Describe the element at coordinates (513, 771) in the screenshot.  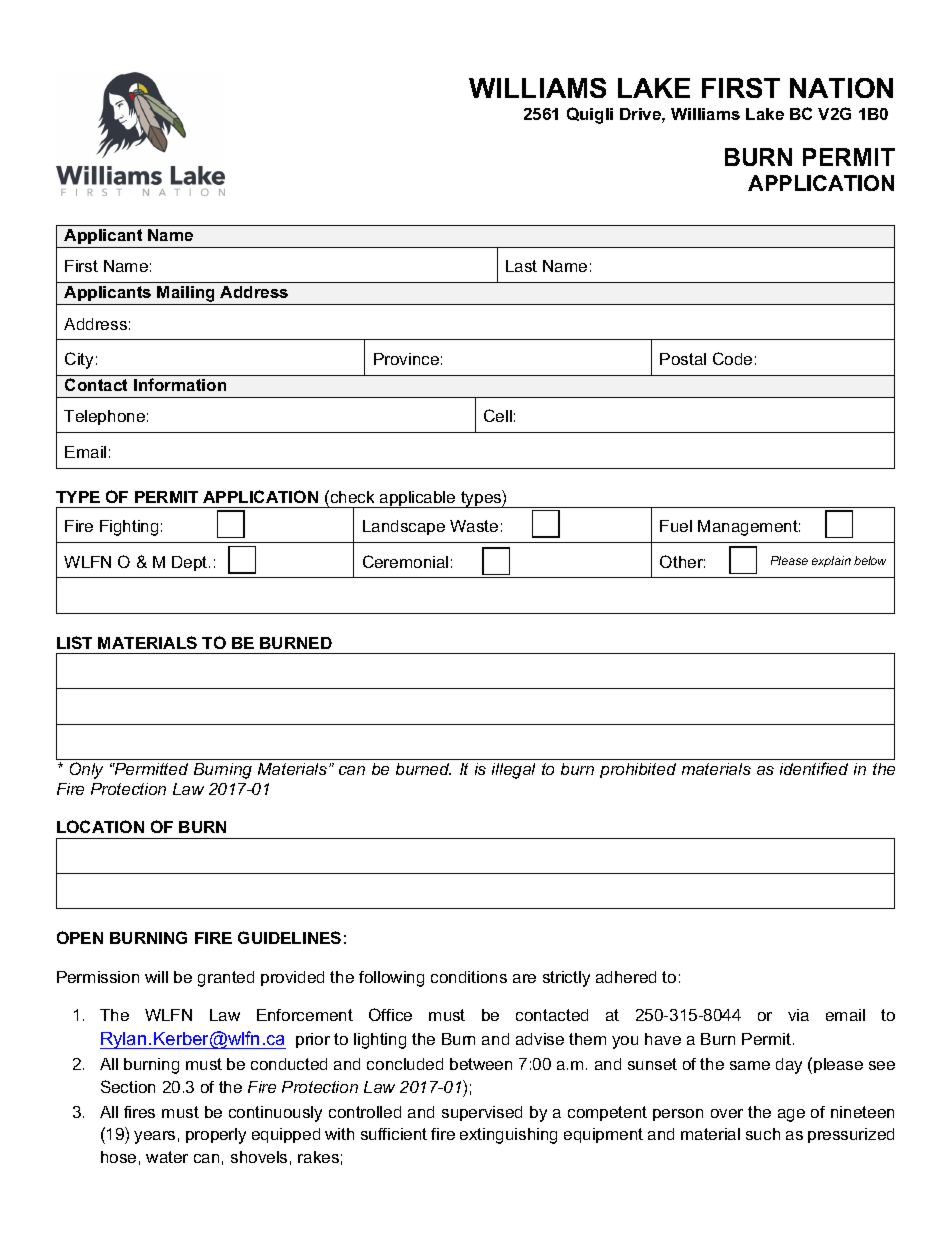
I see `illegal` at that location.
